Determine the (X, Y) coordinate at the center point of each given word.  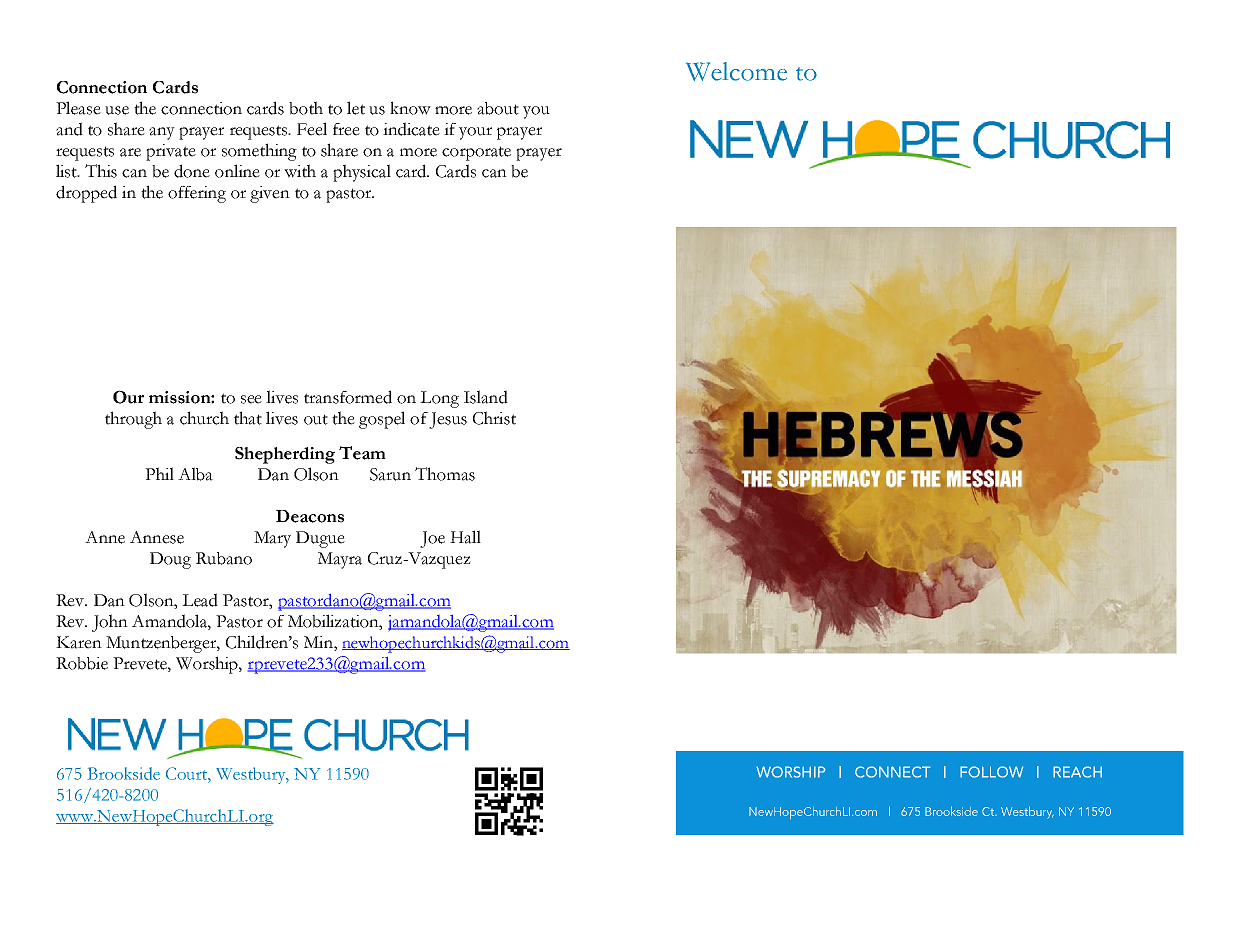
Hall (465, 537)
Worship (208, 665)
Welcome (736, 71)
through (133, 420)
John (110, 623)
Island (486, 397)
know (410, 108)
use (117, 110)
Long (439, 399)
